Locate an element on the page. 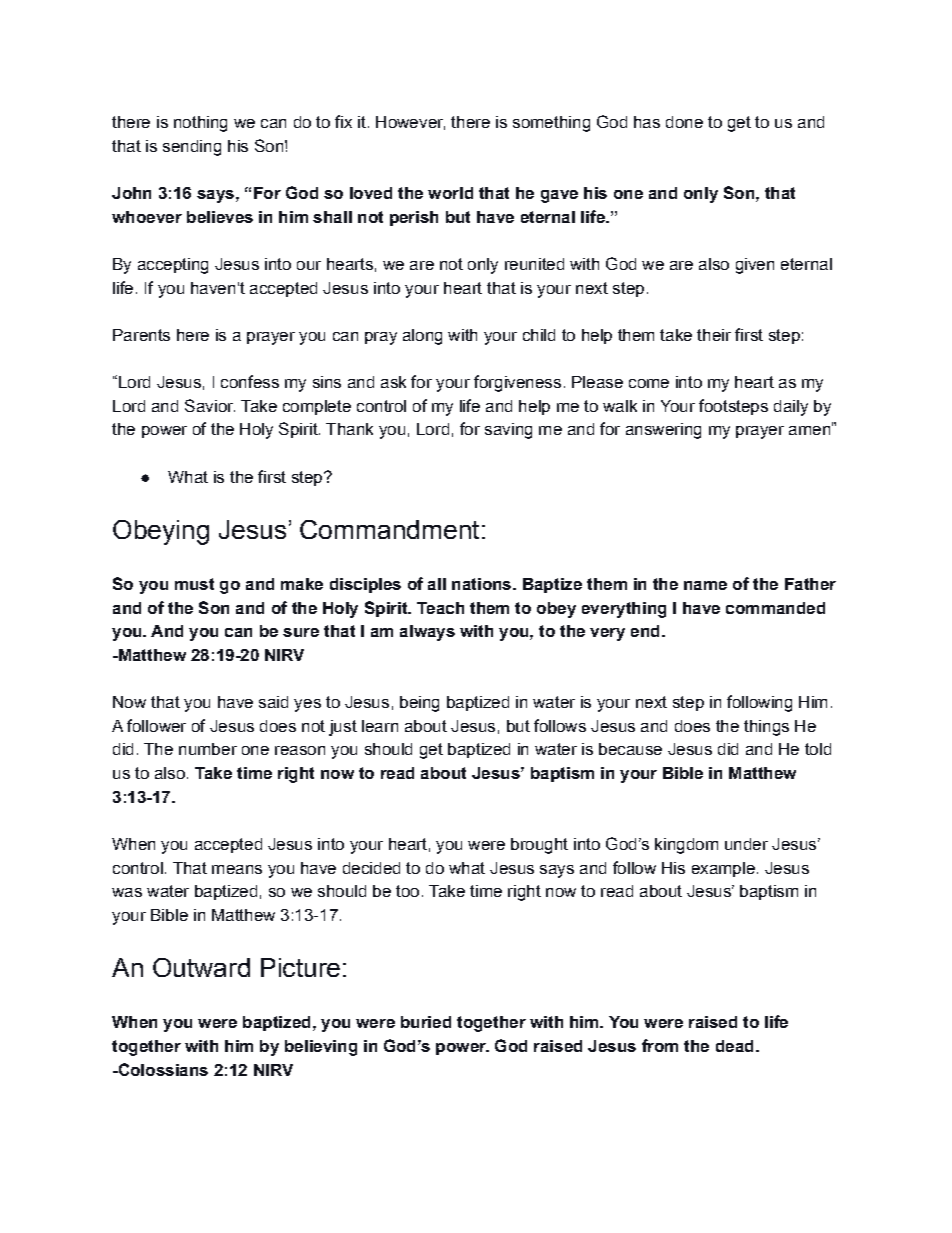 This document has height=1233, width=952. done is located at coordinates (684, 122).
